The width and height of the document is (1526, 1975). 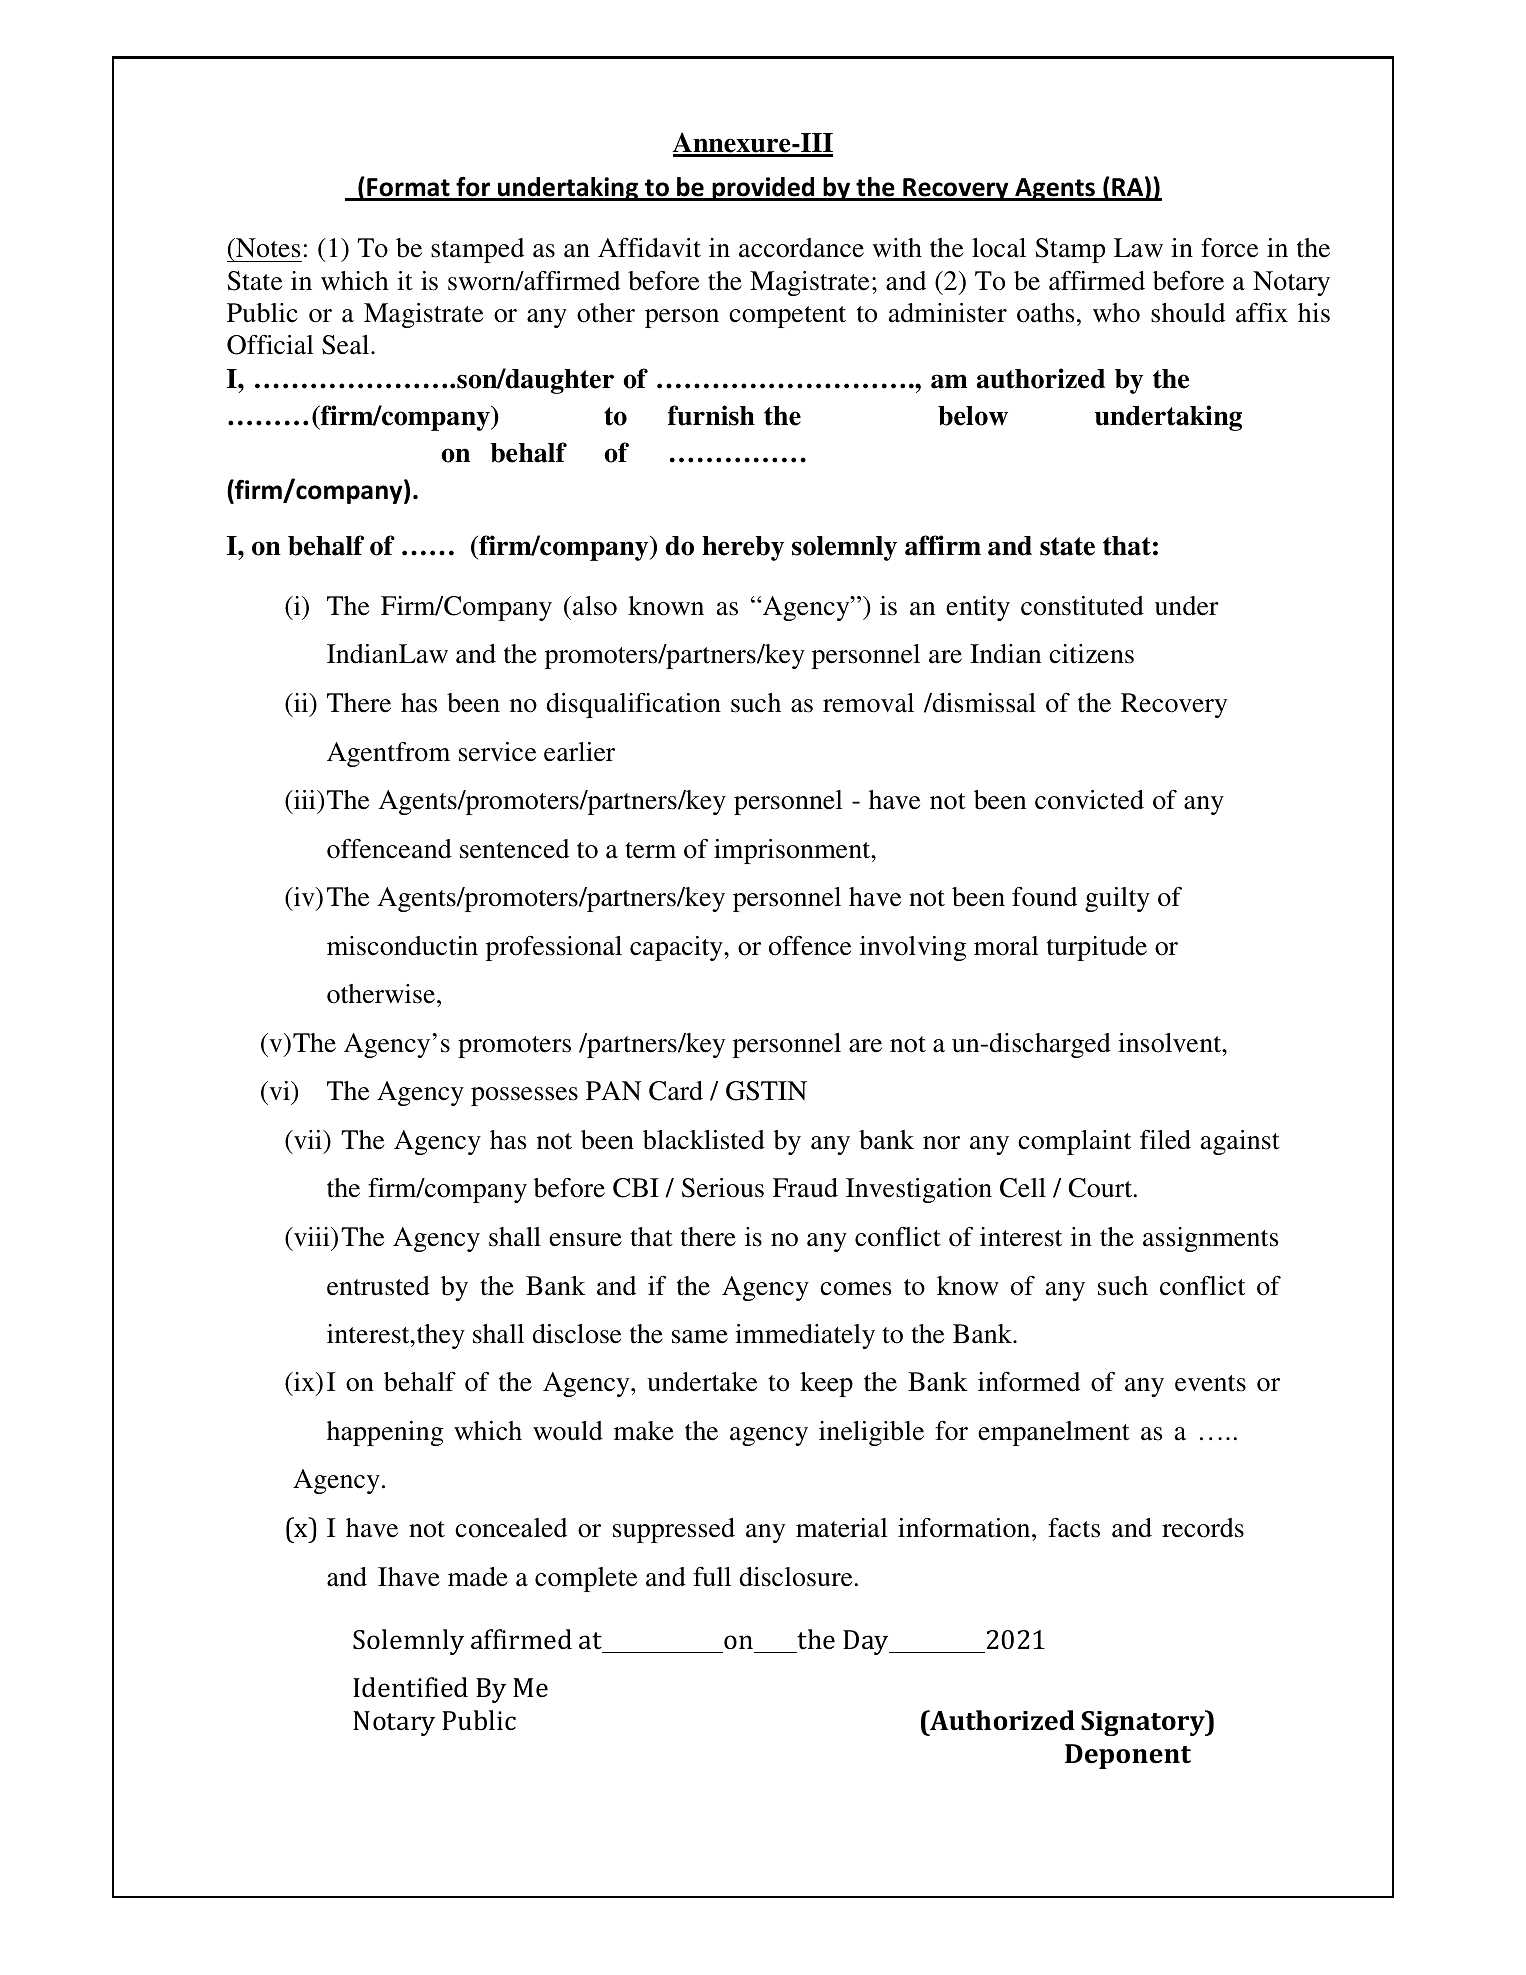 I want to click on Fraud, so click(x=805, y=1188).
